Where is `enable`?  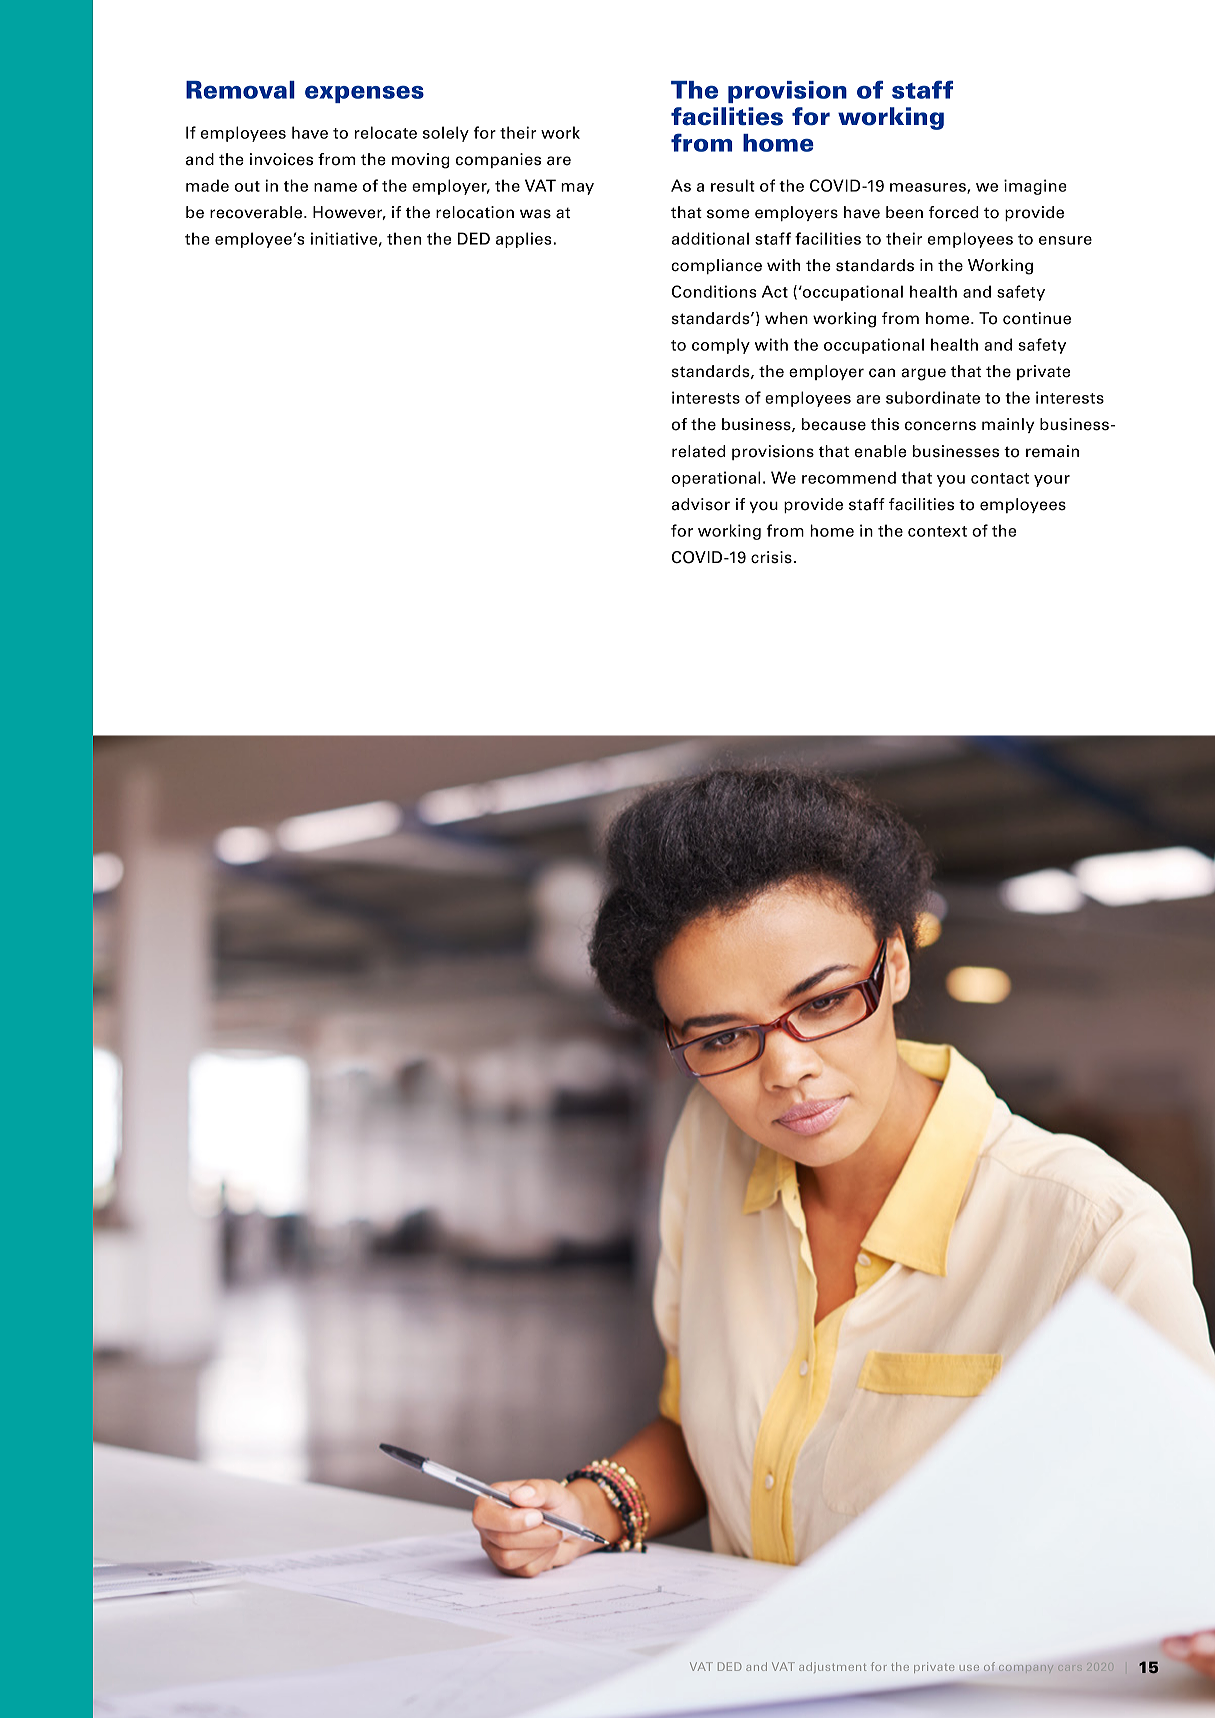 enable is located at coordinates (880, 451).
